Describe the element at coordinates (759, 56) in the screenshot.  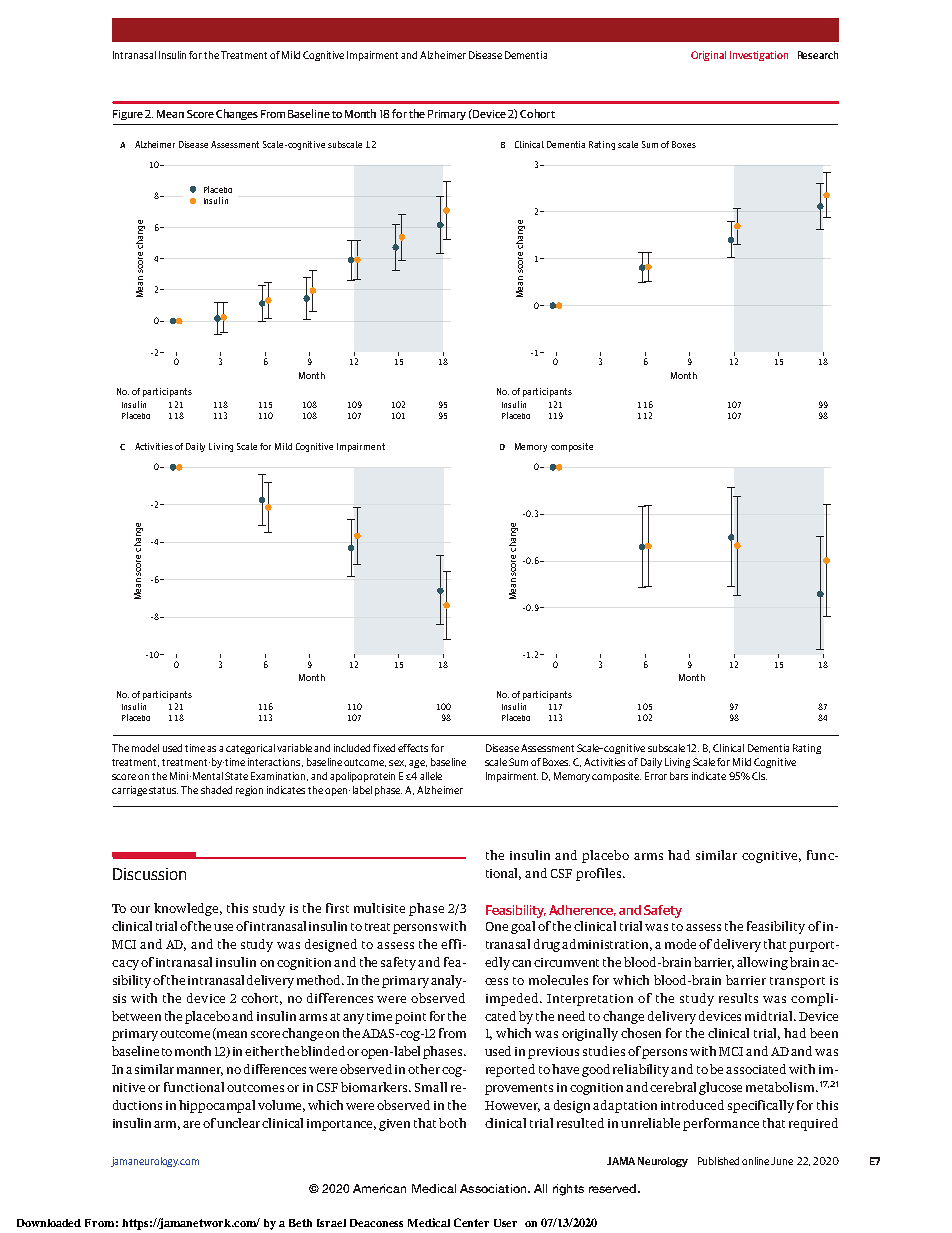
I see `Investigation` at that location.
